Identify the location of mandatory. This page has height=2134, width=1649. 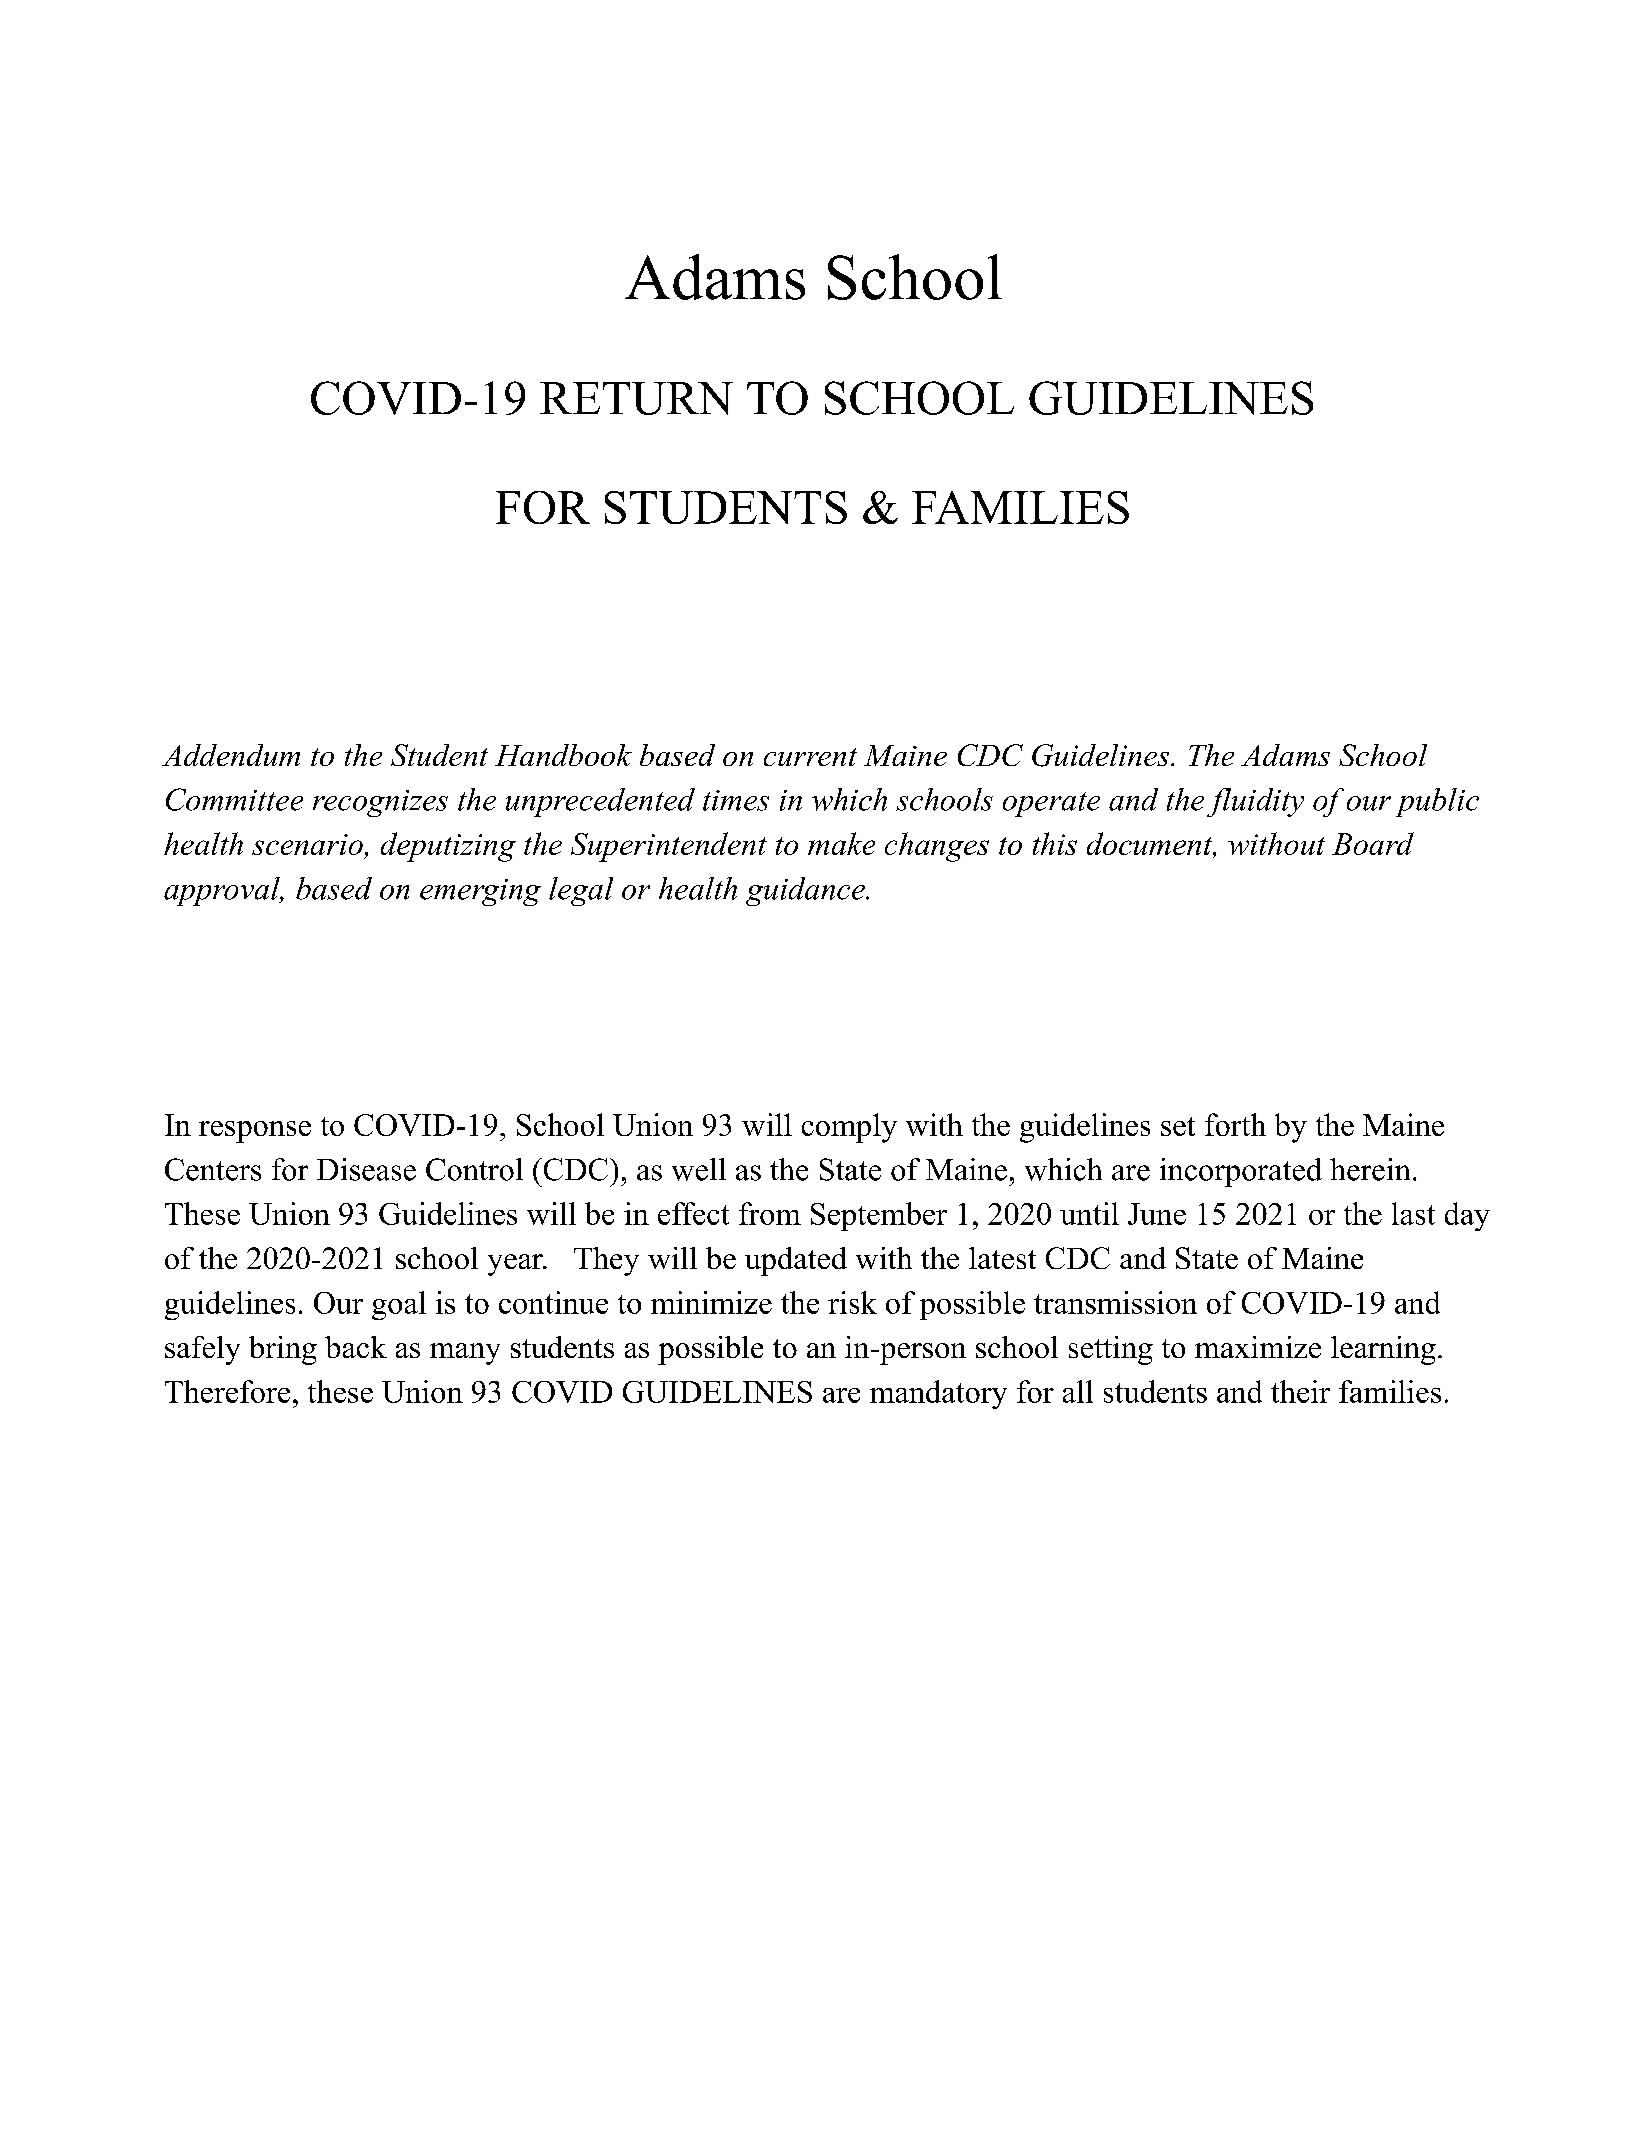
(938, 1394).
